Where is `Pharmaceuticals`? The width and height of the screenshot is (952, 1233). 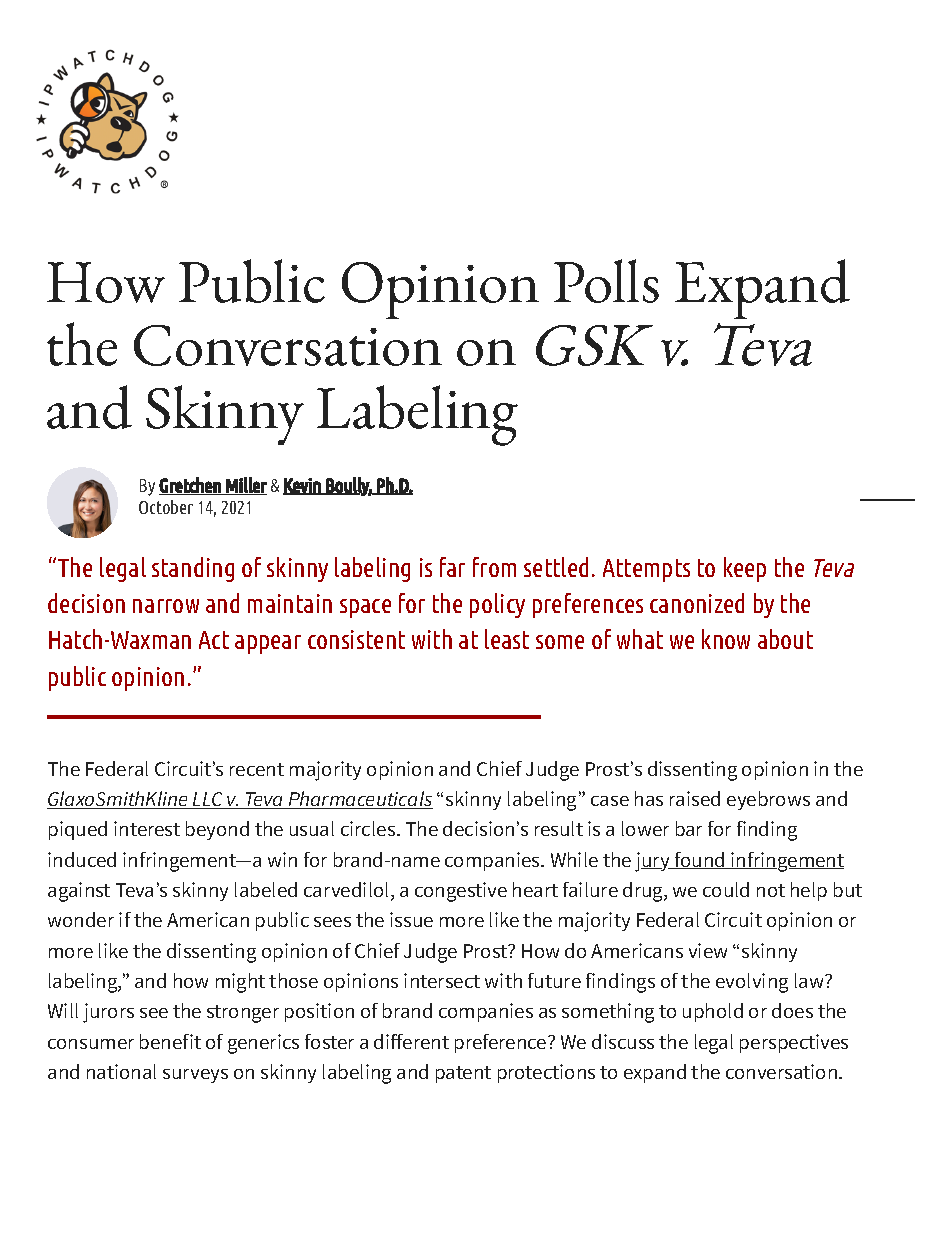
Pharmaceuticals is located at coordinates (359, 800).
